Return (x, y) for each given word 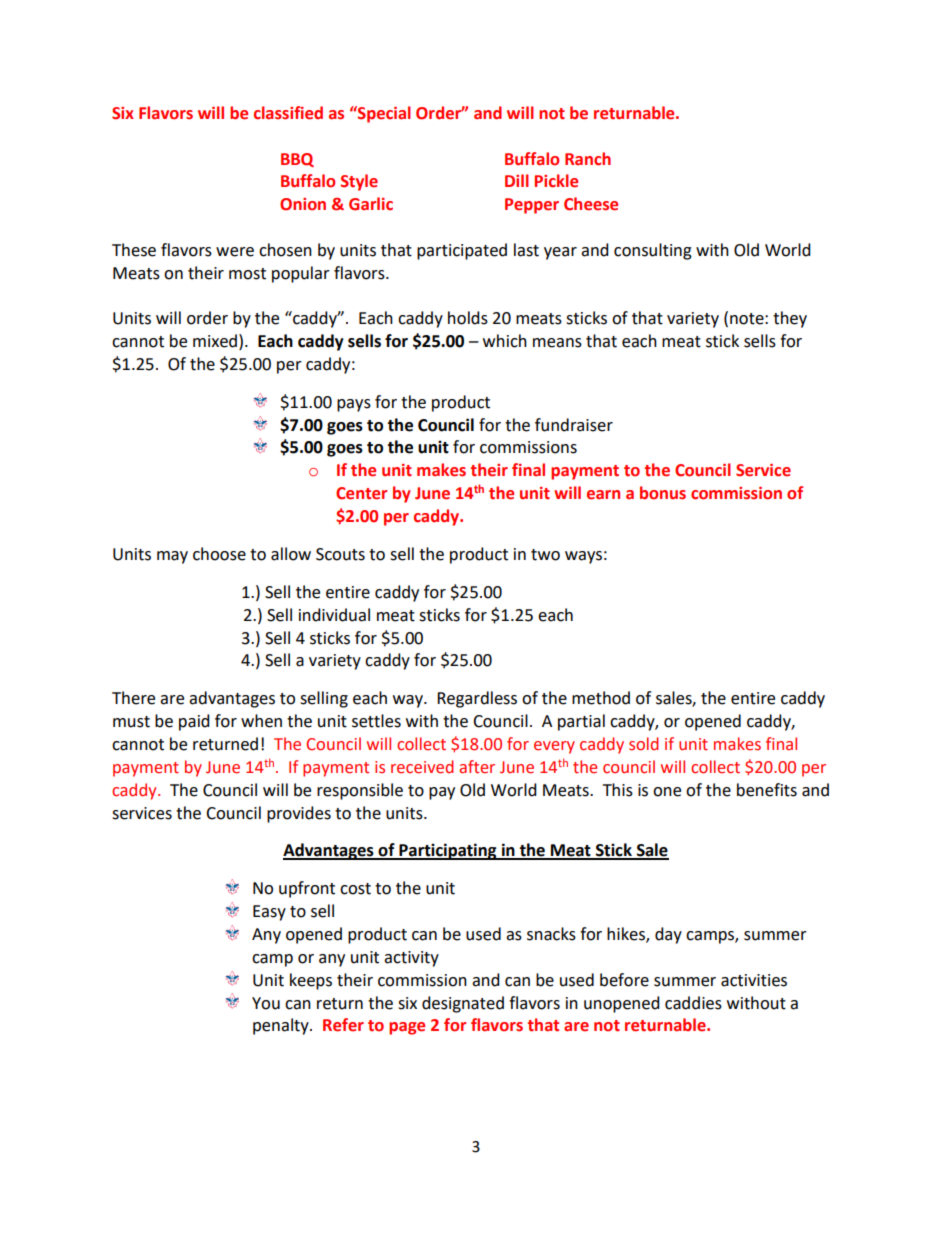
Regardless (477, 699)
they (790, 319)
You (266, 1003)
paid (194, 722)
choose (219, 554)
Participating (448, 851)
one (667, 792)
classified (288, 113)
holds (468, 318)
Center (361, 493)
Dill (517, 180)
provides (299, 814)
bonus (663, 493)
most (247, 274)
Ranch (588, 159)
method (601, 698)
